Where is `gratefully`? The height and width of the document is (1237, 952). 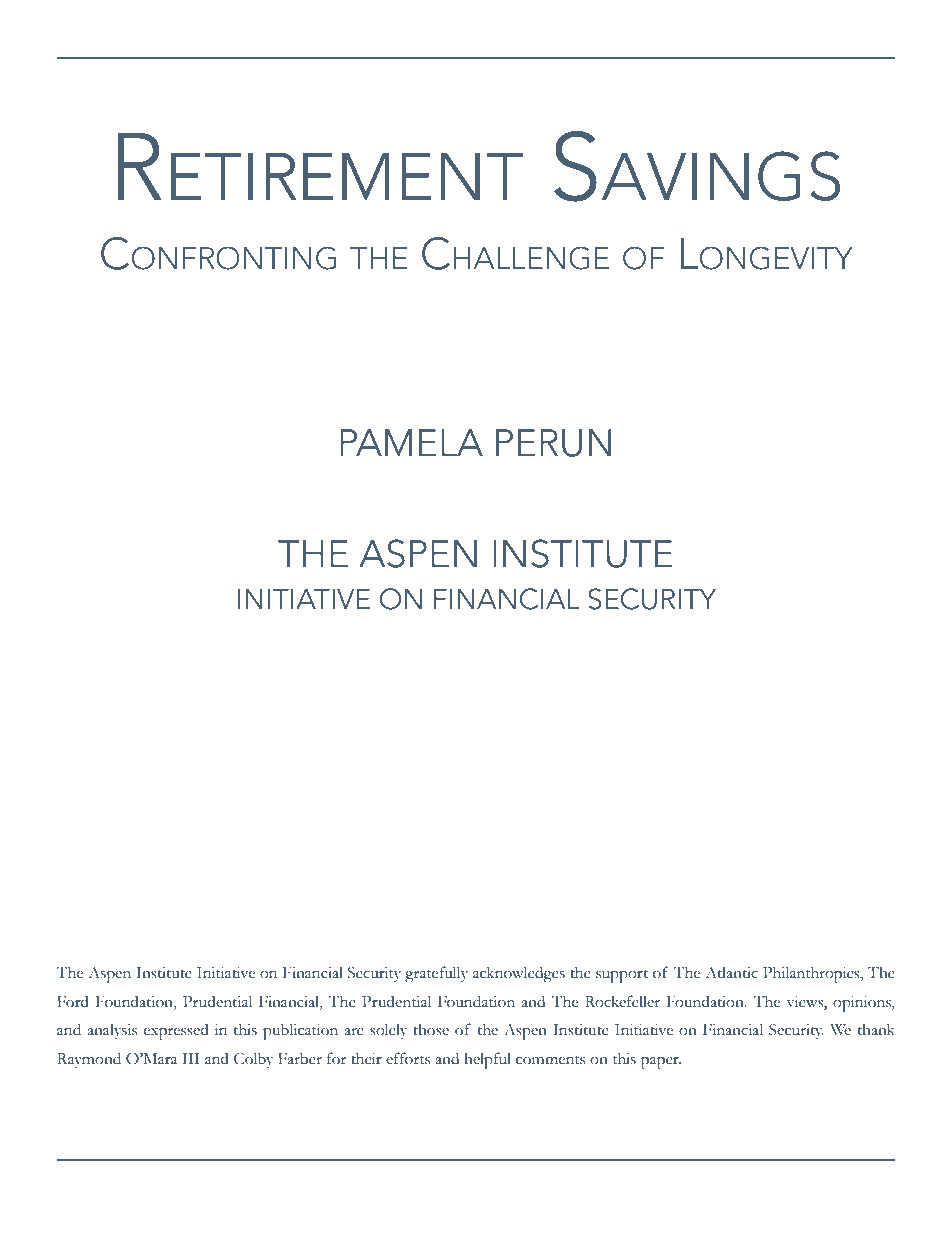
gratefully is located at coordinates (436, 974).
